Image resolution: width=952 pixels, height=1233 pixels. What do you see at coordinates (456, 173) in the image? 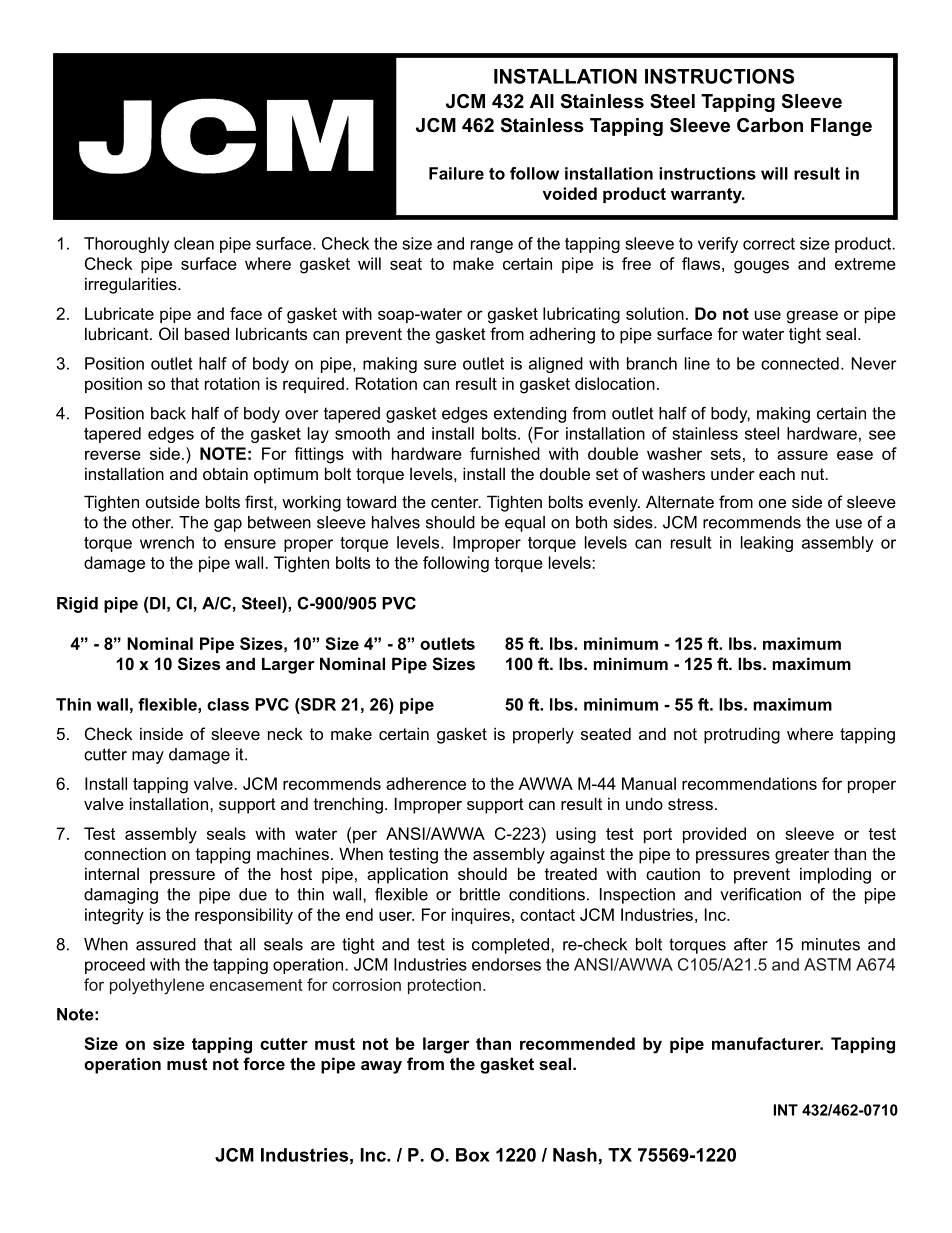
I see `Failure` at bounding box center [456, 173].
